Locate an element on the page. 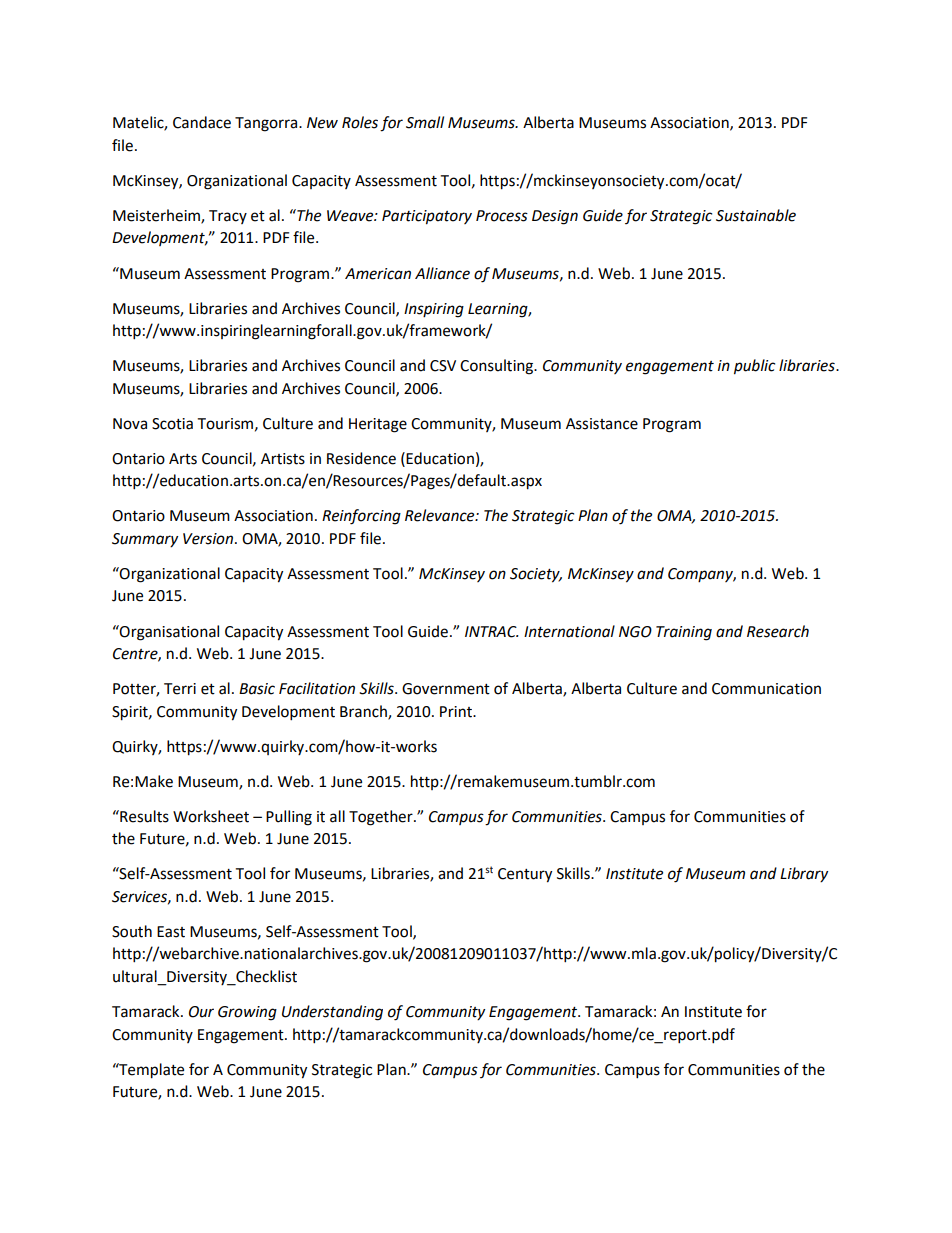  Understanding is located at coordinates (332, 1013).
